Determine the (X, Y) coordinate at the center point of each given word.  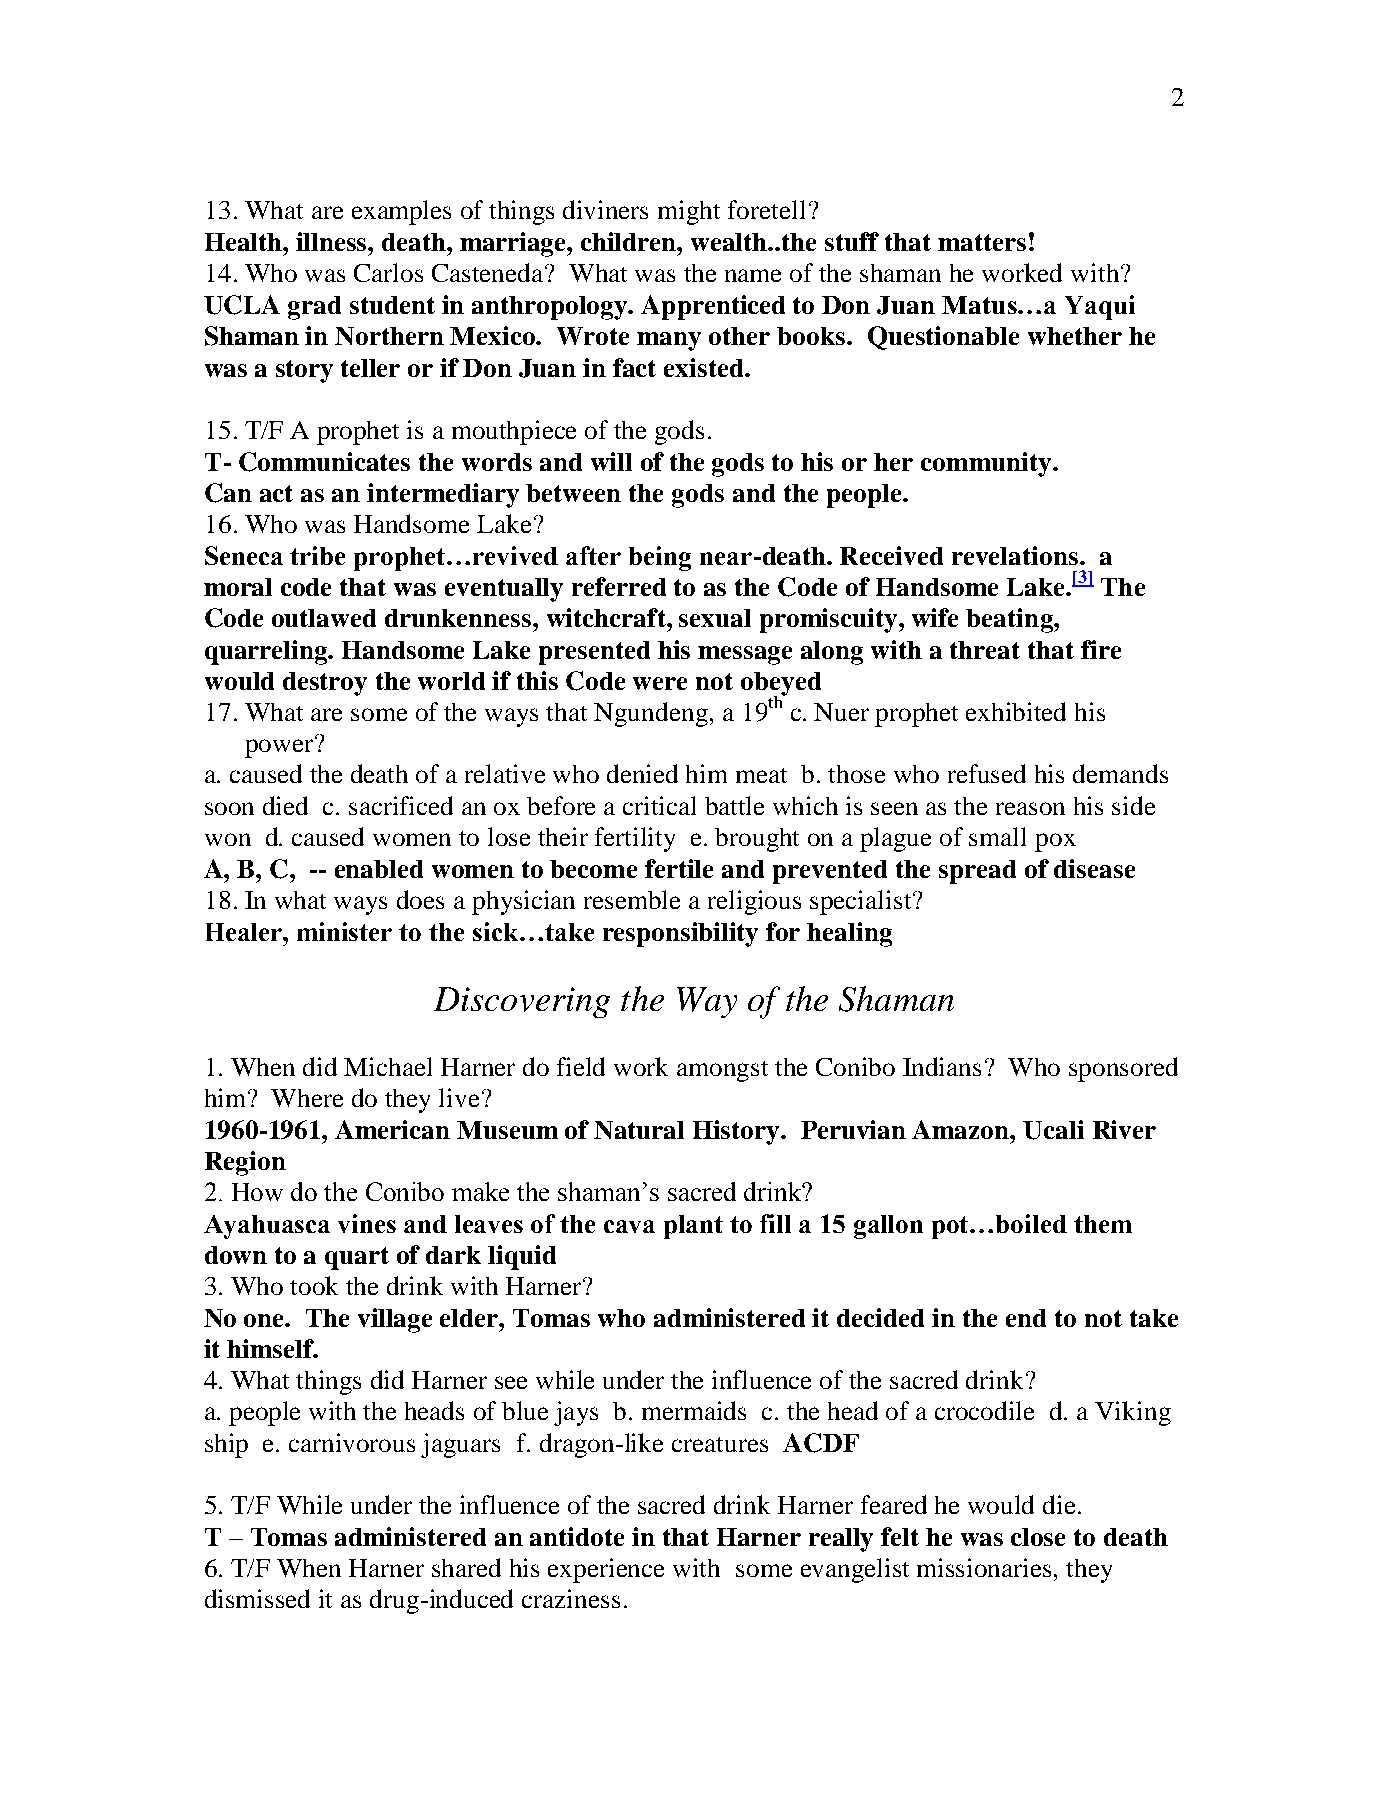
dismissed (257, 1598)
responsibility (680, 934)
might (689, 212)
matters (982, 242)
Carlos (388, 272)
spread (977, 872)
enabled (379, 869)
